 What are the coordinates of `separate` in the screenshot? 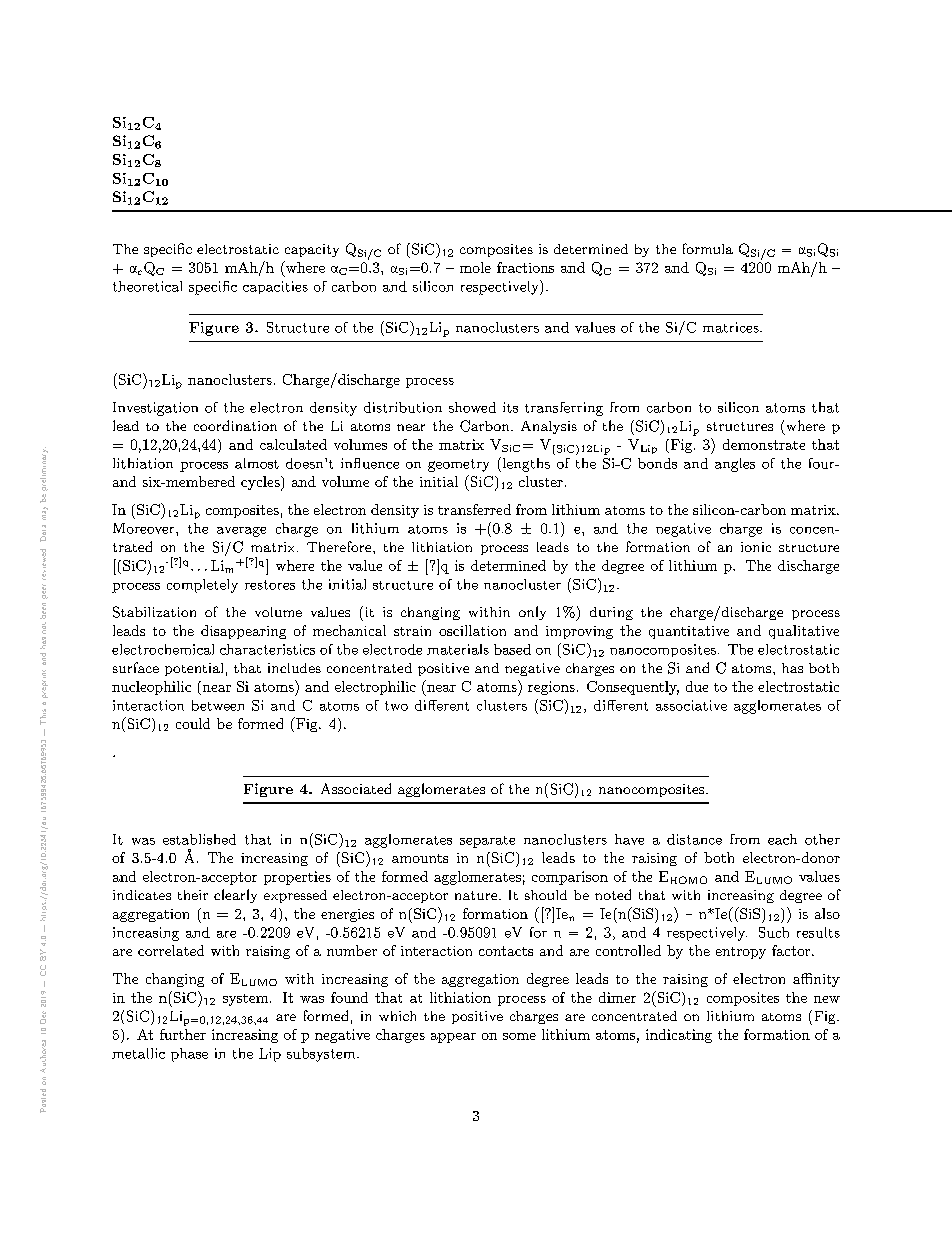 It's located at (487, 842).
